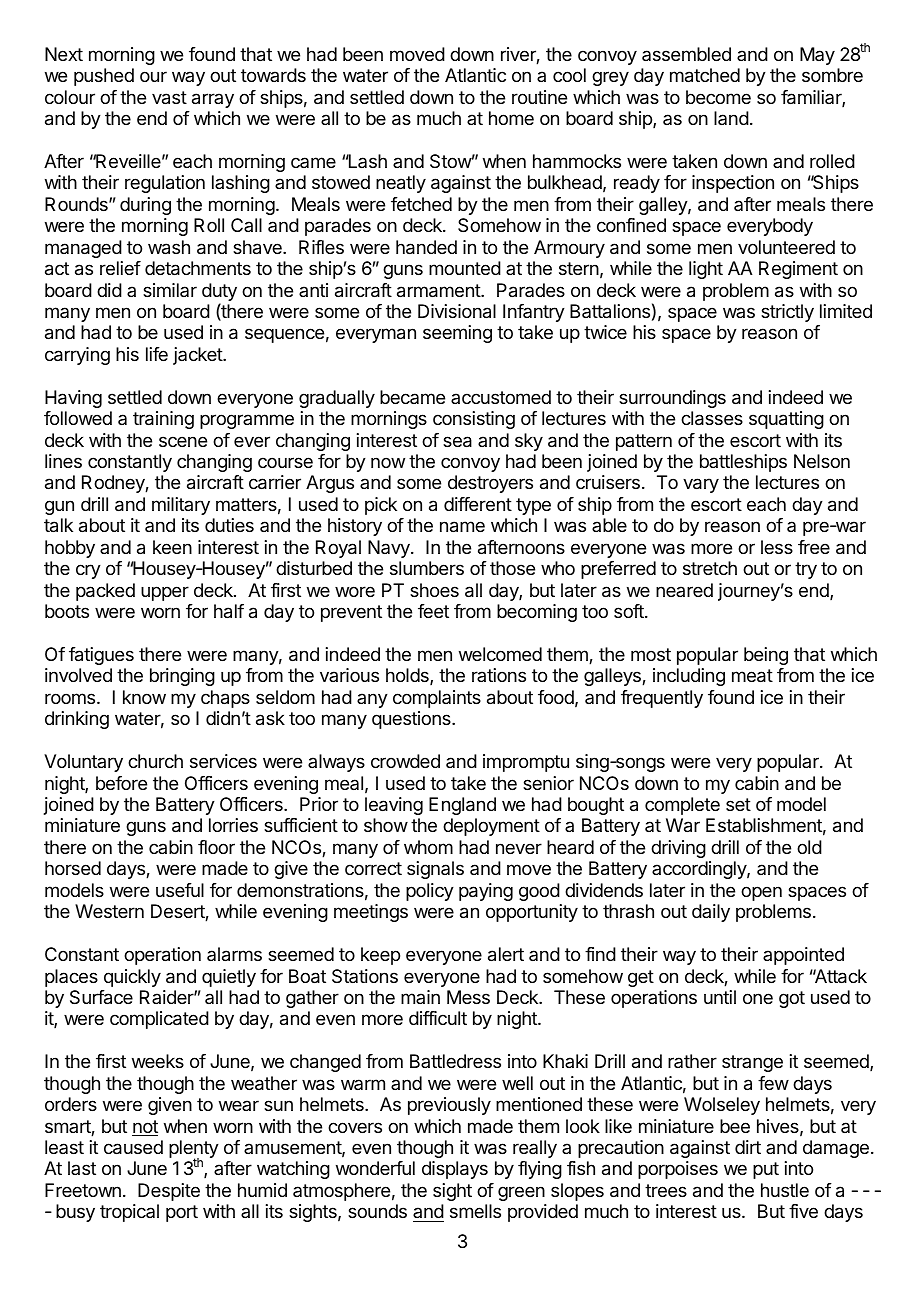 The image size is (924, 1308). Describe the element at coordinates (511, 118) in the screenshot. I see `home` at that location.
